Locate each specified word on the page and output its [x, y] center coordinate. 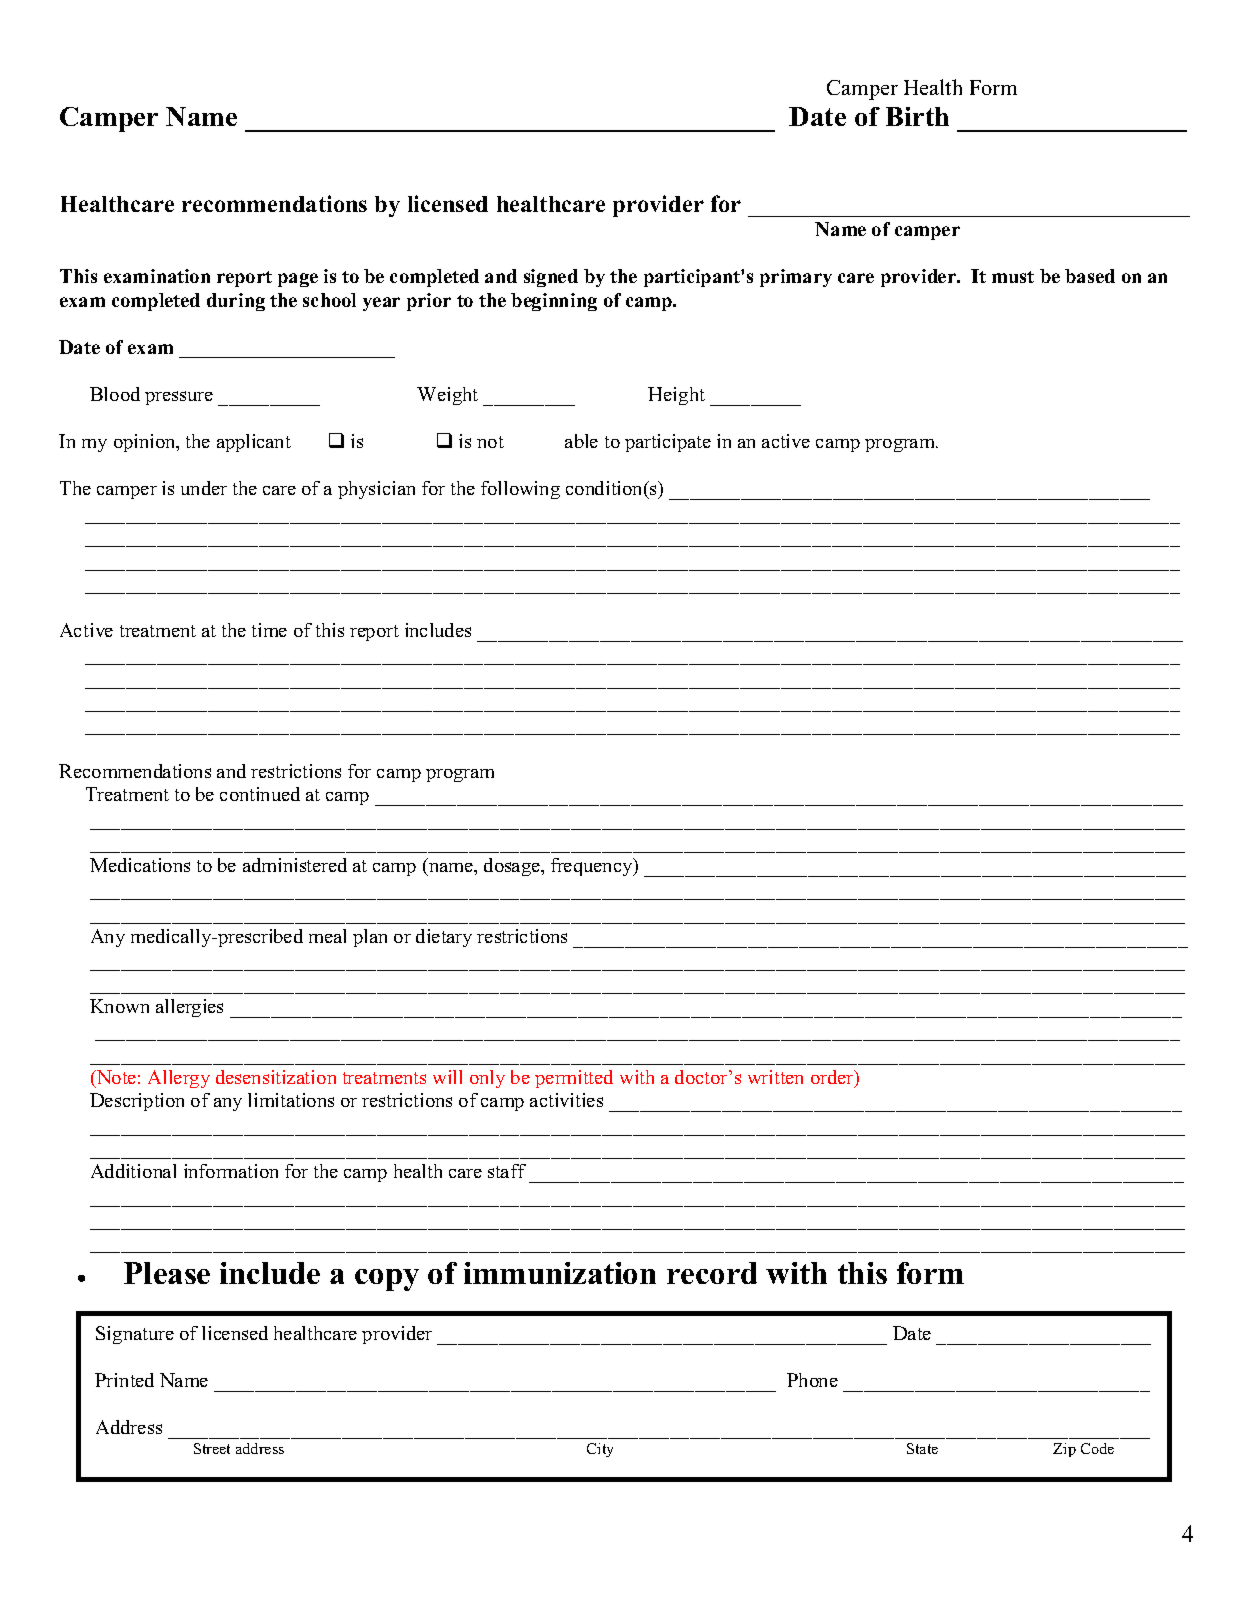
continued [260, 794]
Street [212, 1448]
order [833, 1078]
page [298, 280]
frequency [593, 867]
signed [551, 278]
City [600, 1450]
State [922, 1448]
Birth [917, 116]
